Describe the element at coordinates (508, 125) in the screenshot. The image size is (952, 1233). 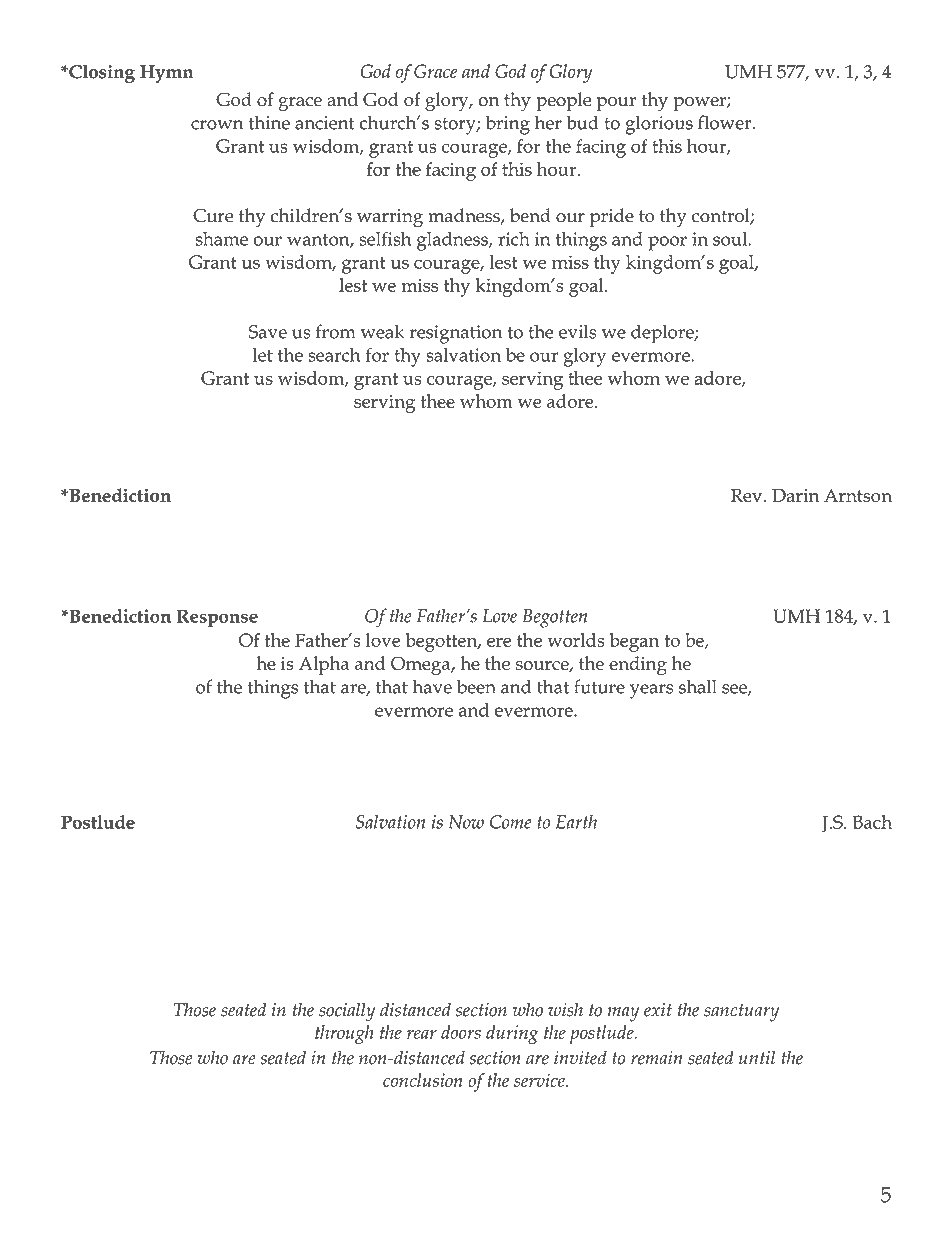
I see `bring` at that location.
